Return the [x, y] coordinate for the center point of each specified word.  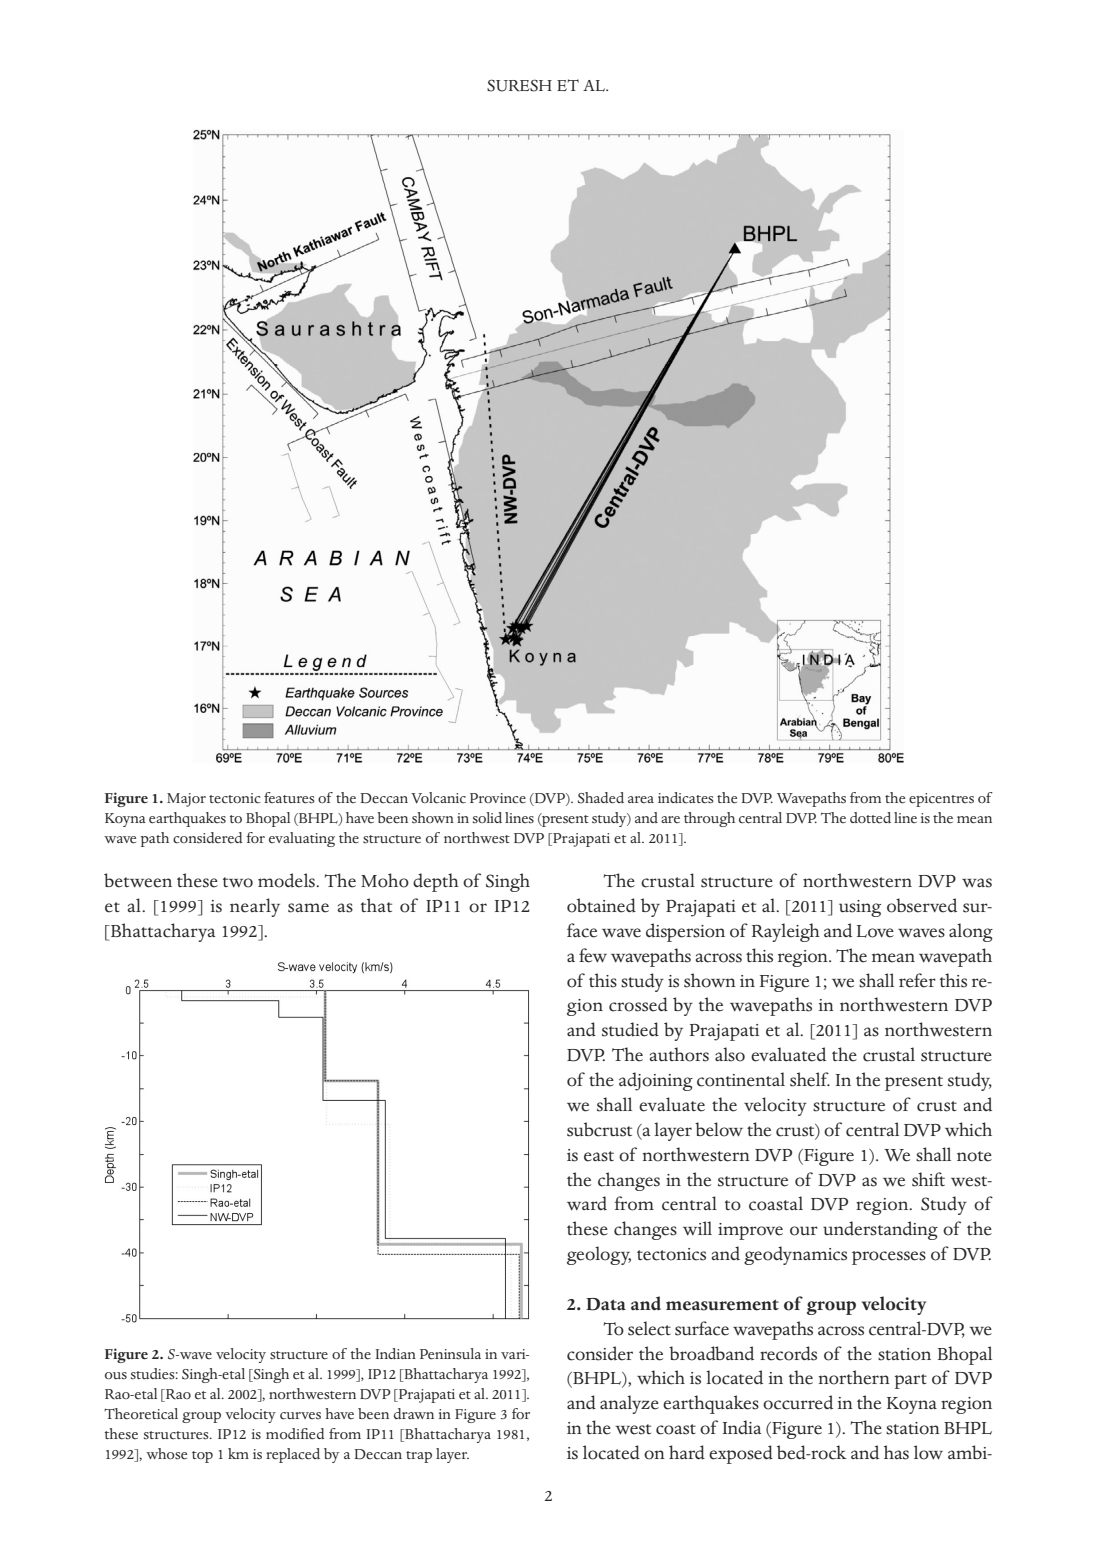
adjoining [656, 1081]
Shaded [601, 798]
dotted [870, 818]
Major [186, 800]
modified [295, 1434]
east [599, 1156]
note [974, 1156]
